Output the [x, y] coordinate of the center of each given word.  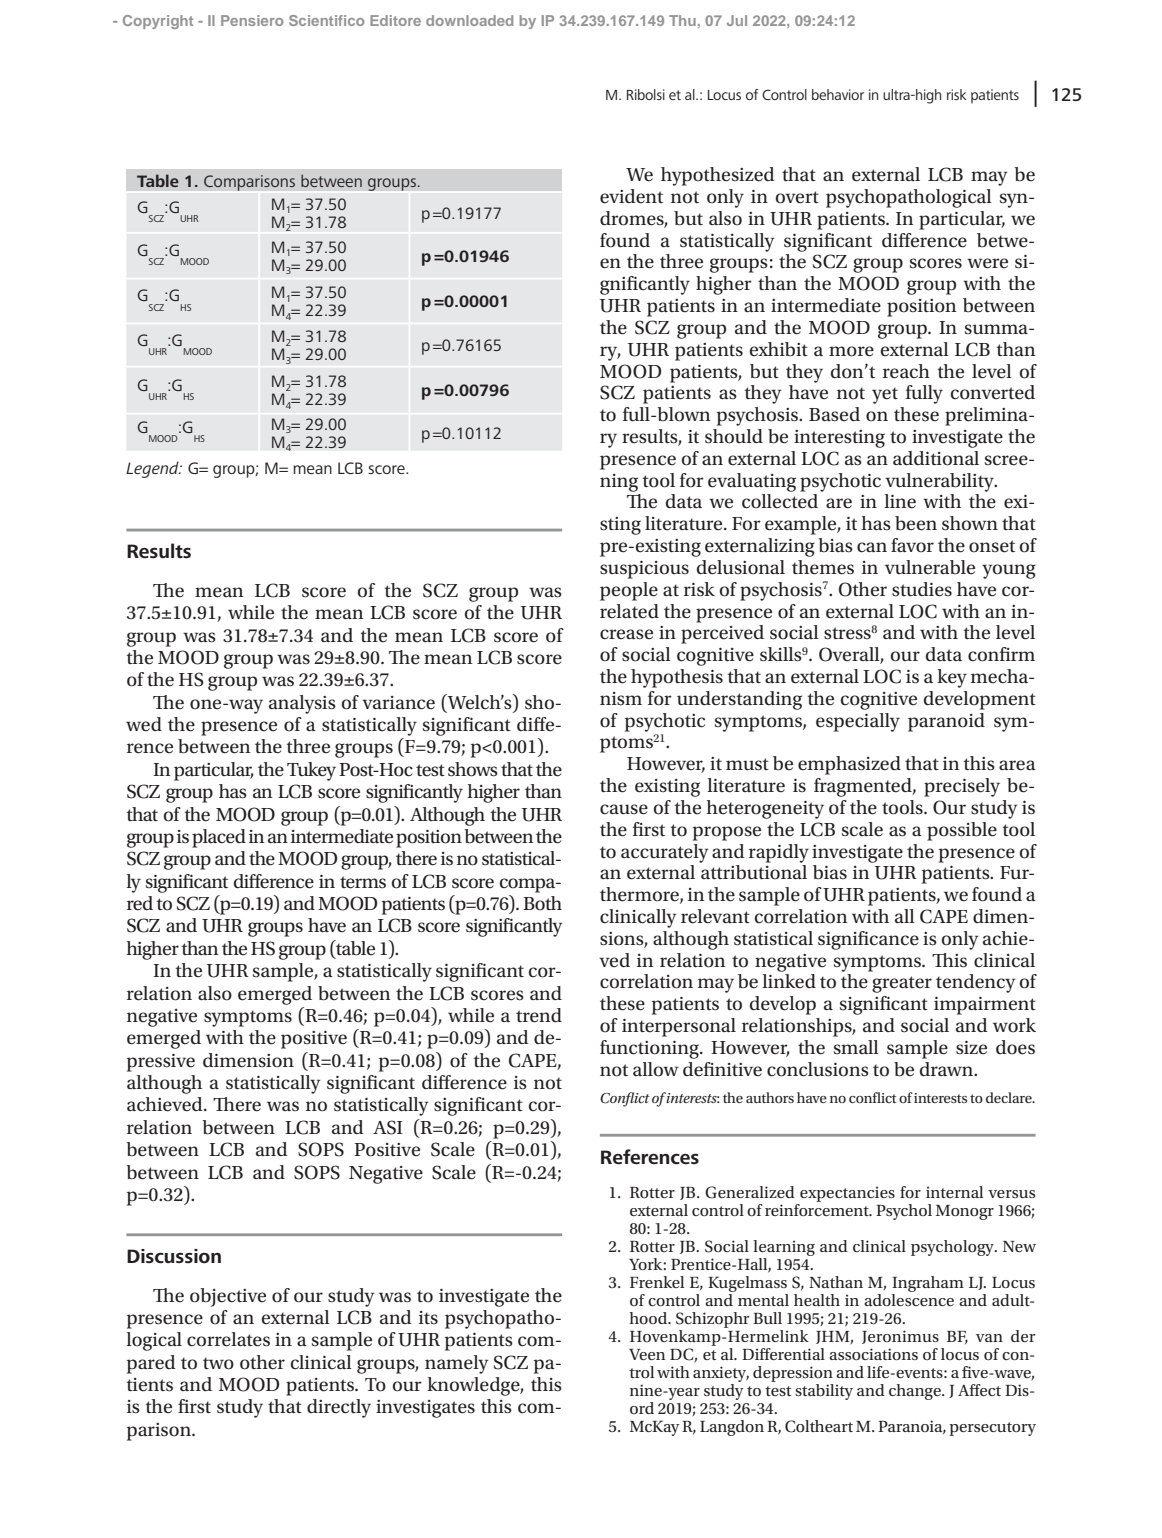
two [218, 1363]
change [916, 1392]
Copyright [158, 22]
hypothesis [677, 678]
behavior [838, 94]
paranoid [946, 722]
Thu [682, 20]
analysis [302, 704]
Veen [647, 1354]
